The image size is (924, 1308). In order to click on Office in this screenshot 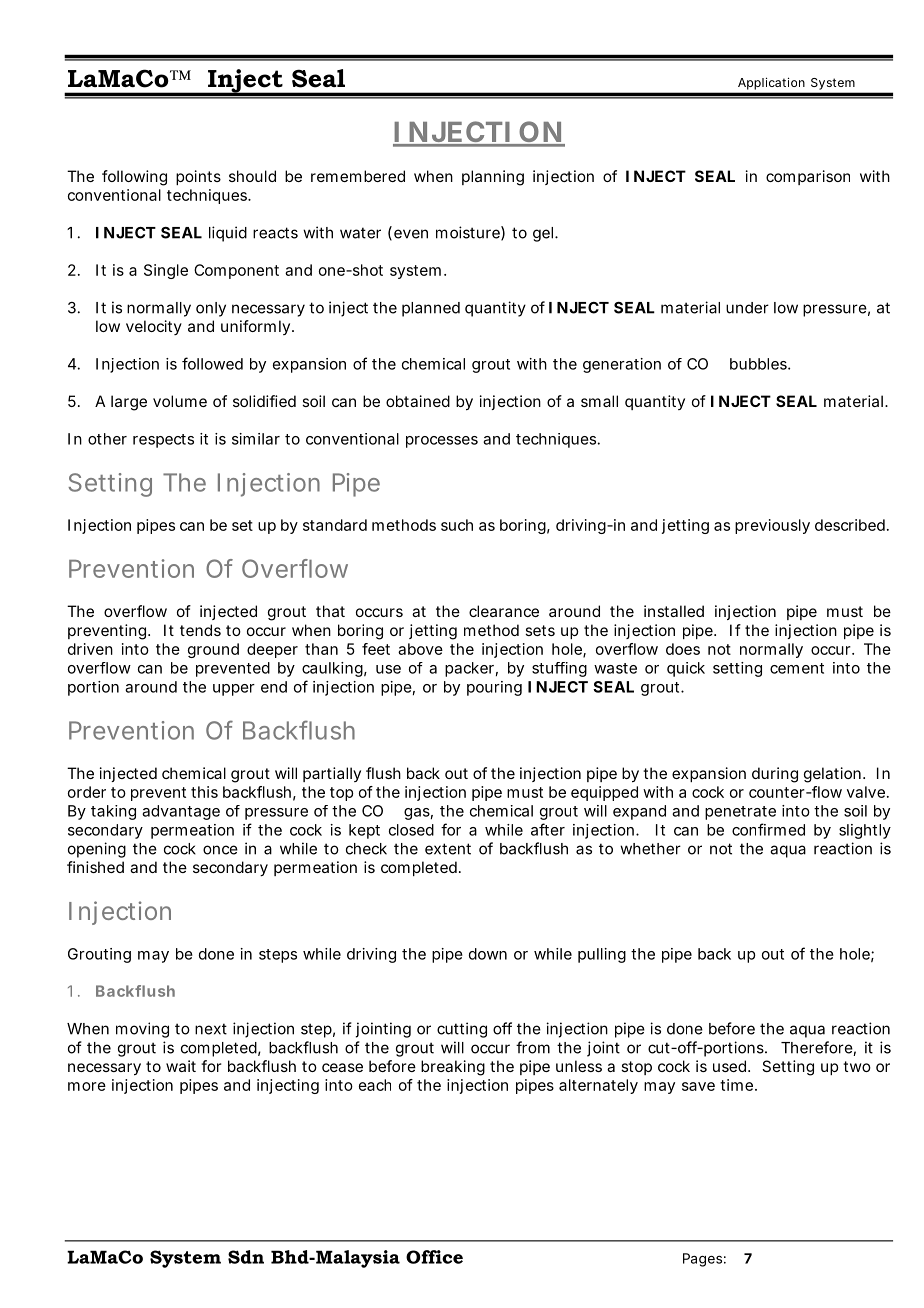, I will do `click(434, 1257)`.
